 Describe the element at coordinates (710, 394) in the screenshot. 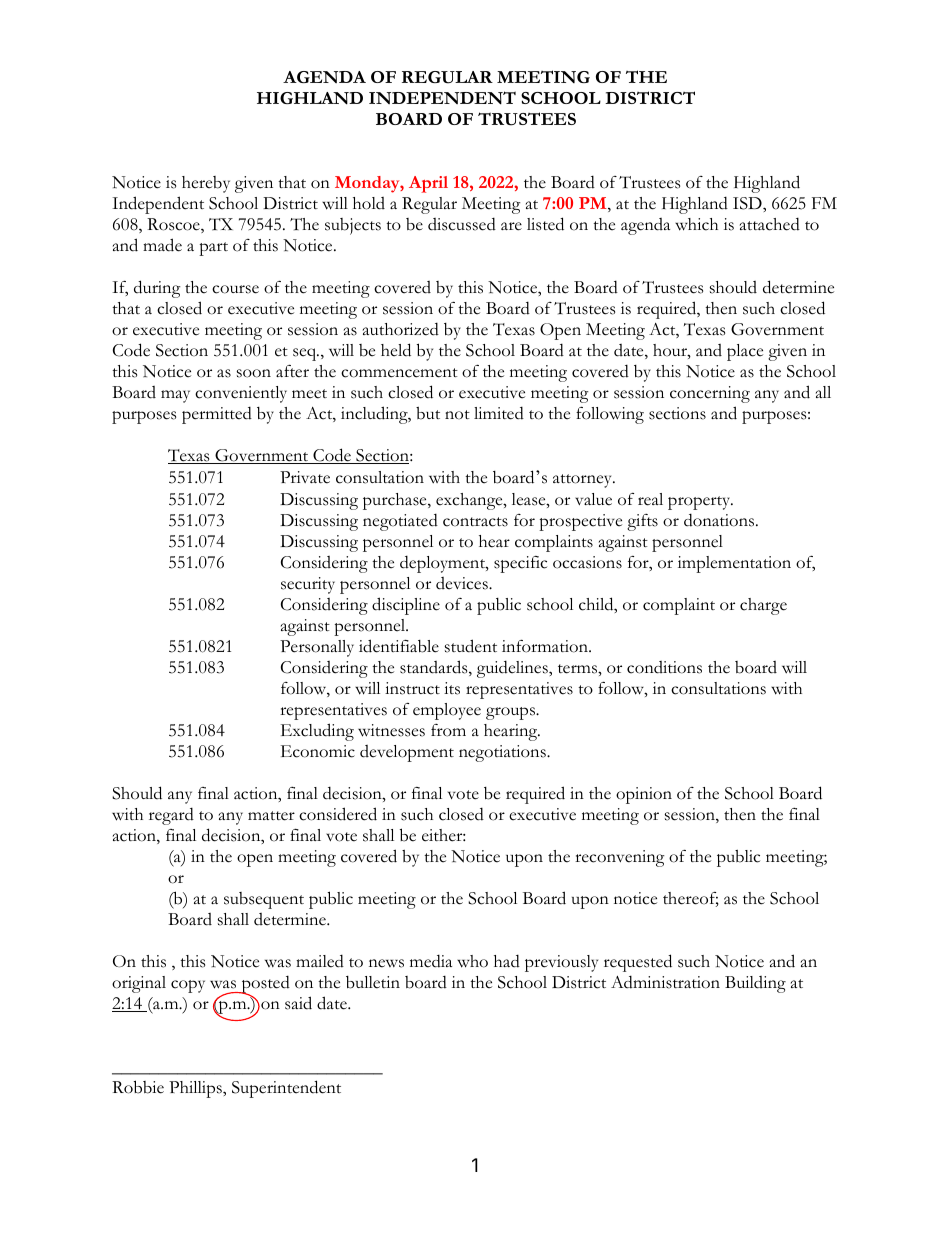

I see `concerning` at that location.
